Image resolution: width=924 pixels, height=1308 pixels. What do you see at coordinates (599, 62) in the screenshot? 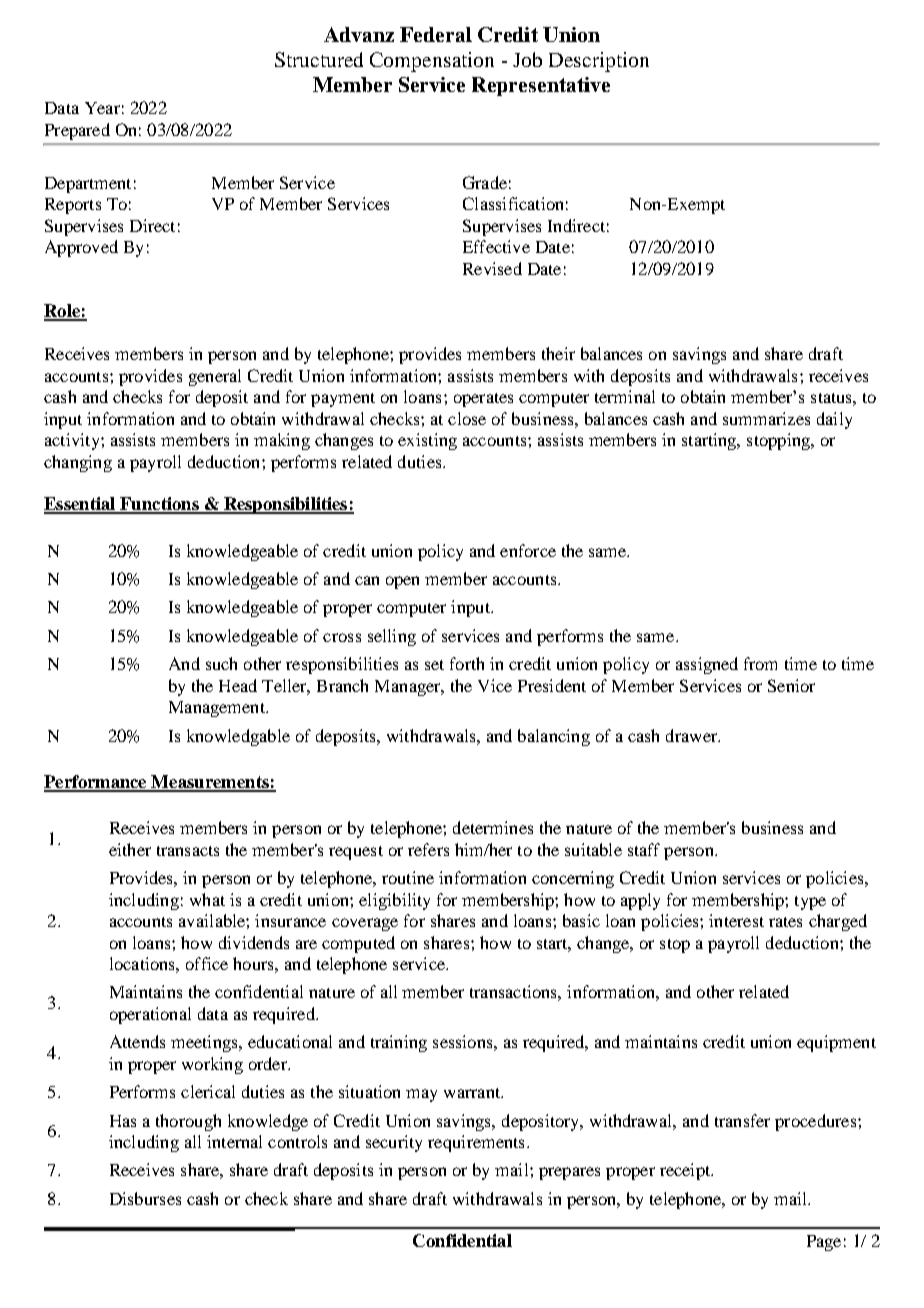
I see `Description` at bounding box center [599, 62].
